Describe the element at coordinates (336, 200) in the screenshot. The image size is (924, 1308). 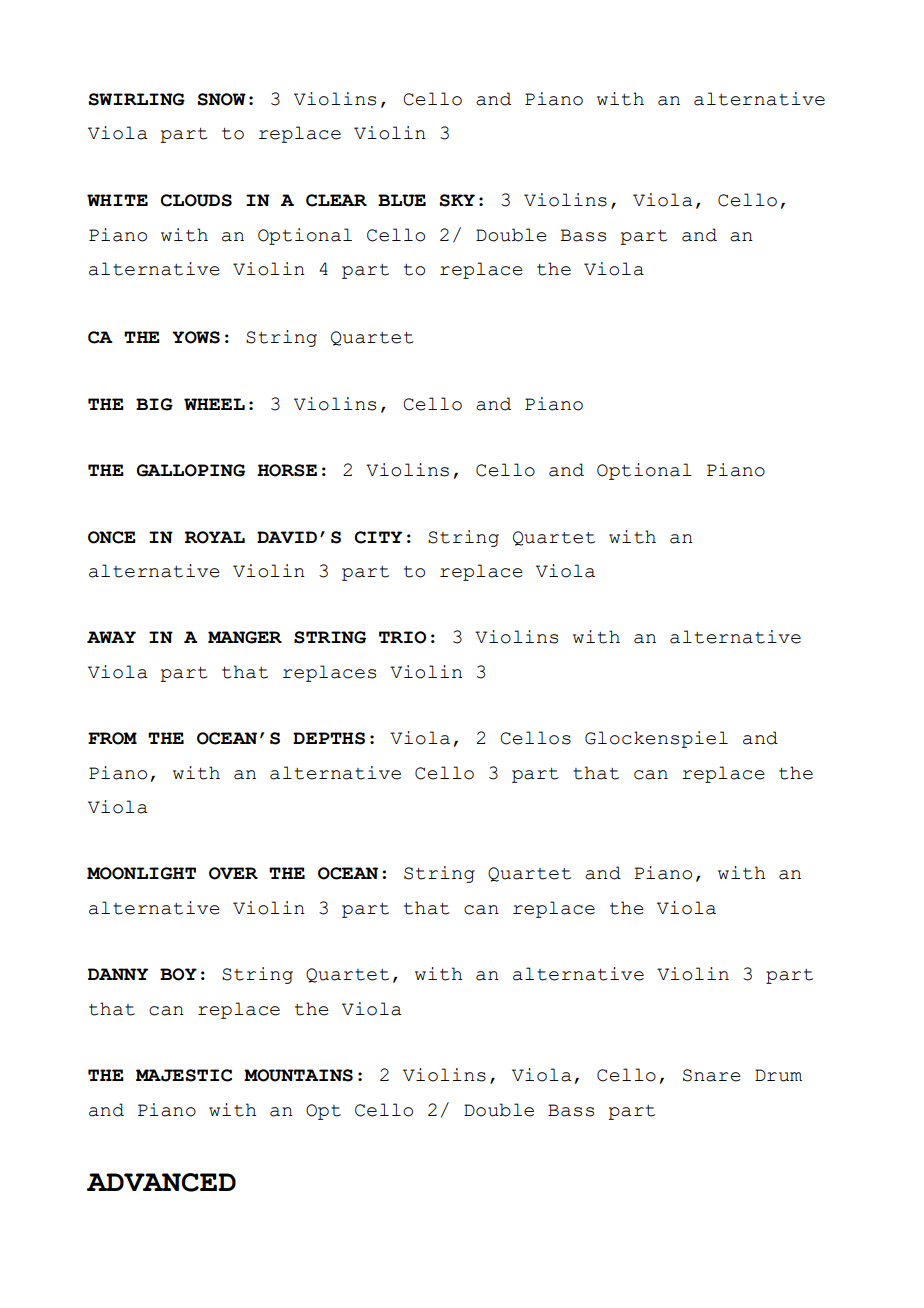
I see `CLEAR` at that location.
